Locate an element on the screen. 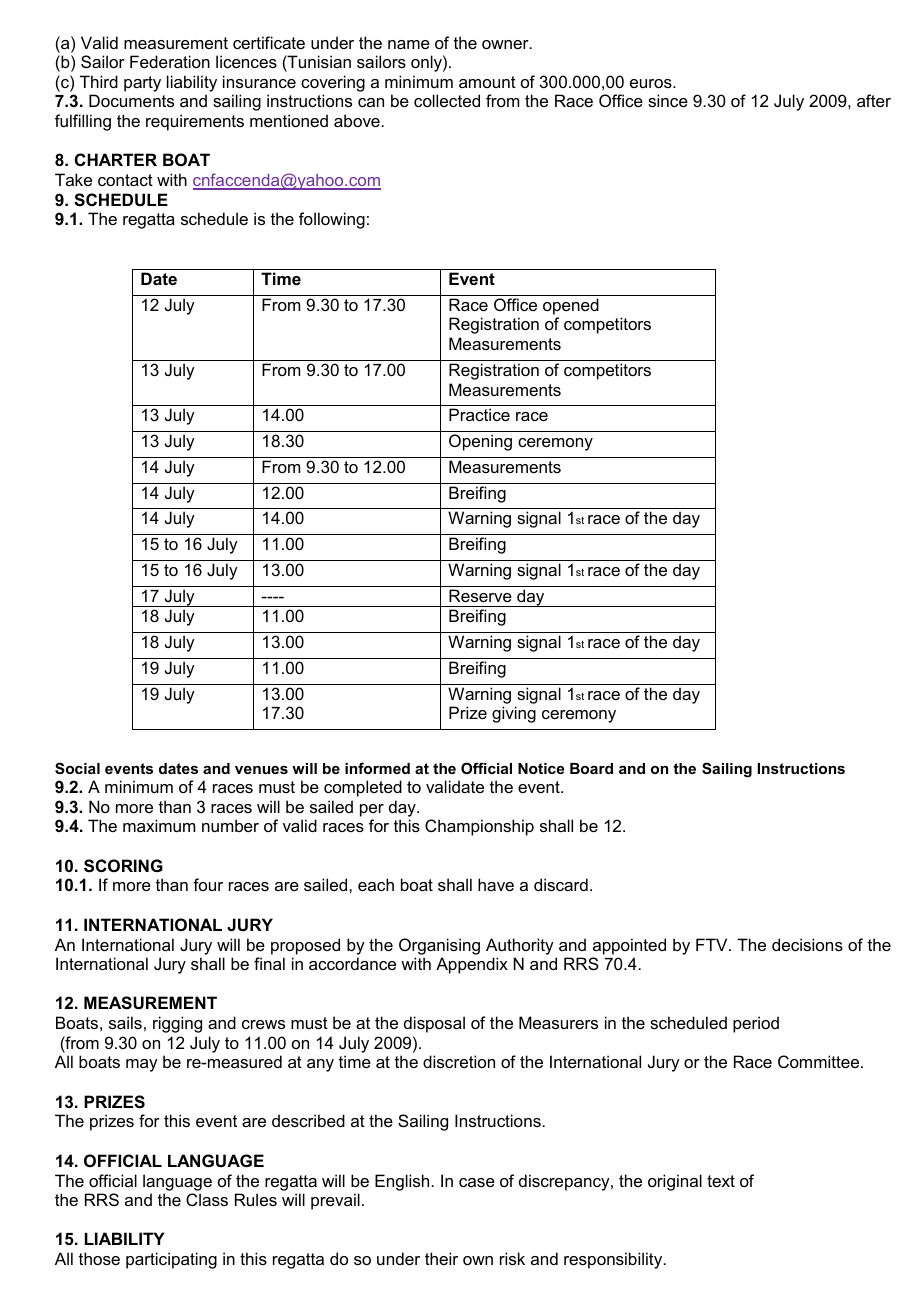 This screenshot has width=924, height=1308. Social is located at coordinates (77, 768).
